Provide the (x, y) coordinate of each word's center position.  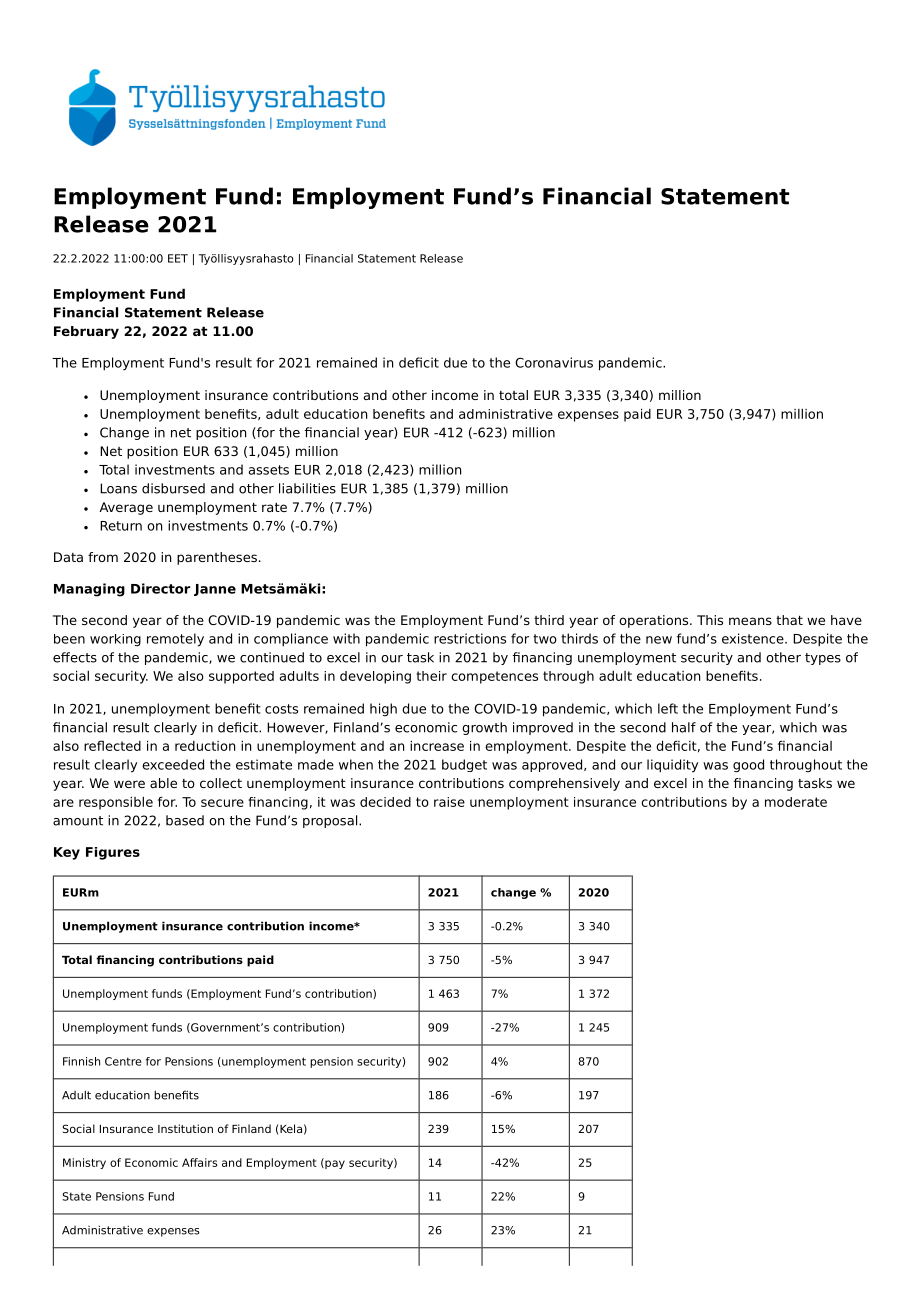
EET (178, 258)
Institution (185, 1128)
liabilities (307, 488)
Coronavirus (554, 362)
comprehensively (564, 784)
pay (334, 1163)
